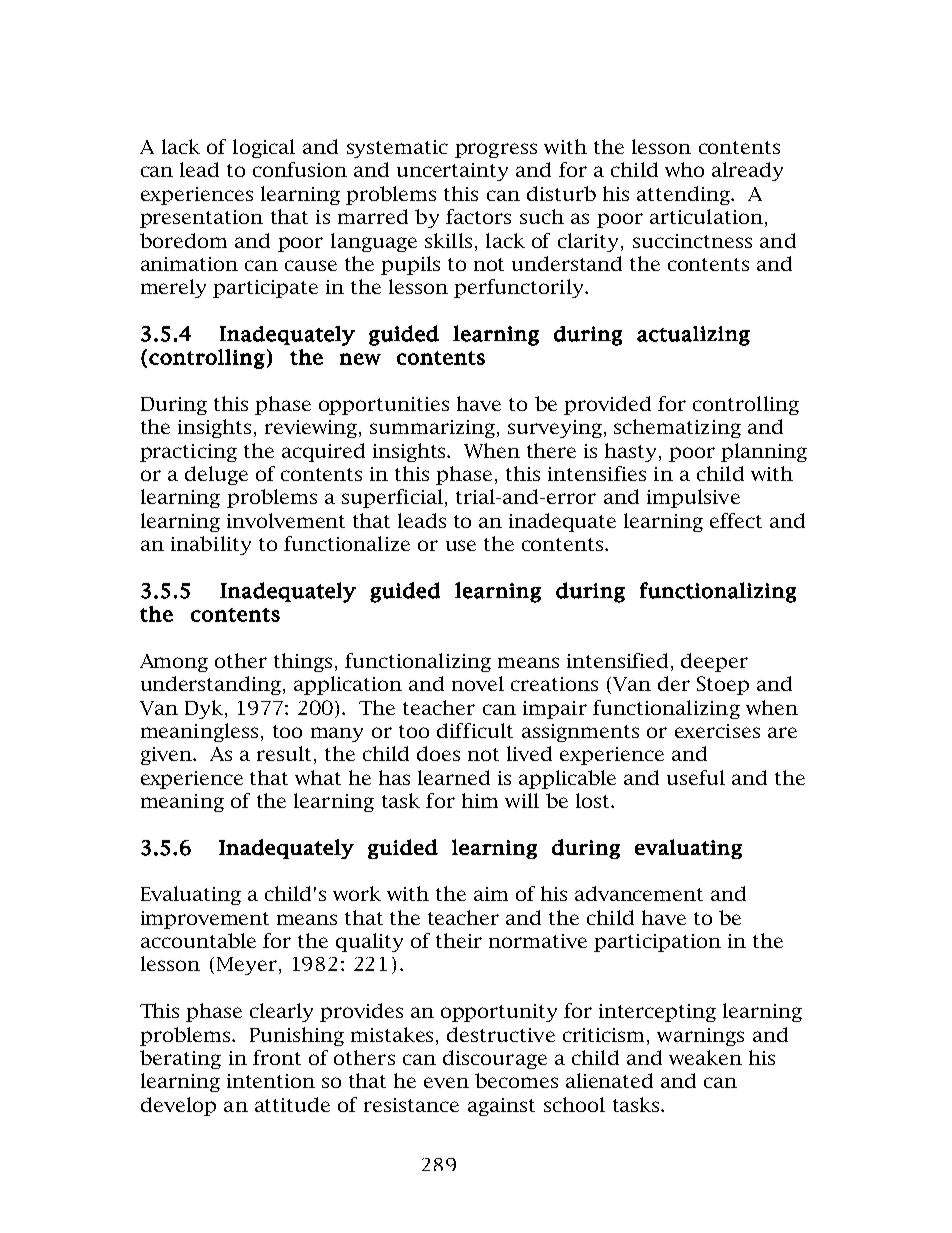  Describe the element at coordinates (693, 498) in the document. I see `impulsive` at that location.
